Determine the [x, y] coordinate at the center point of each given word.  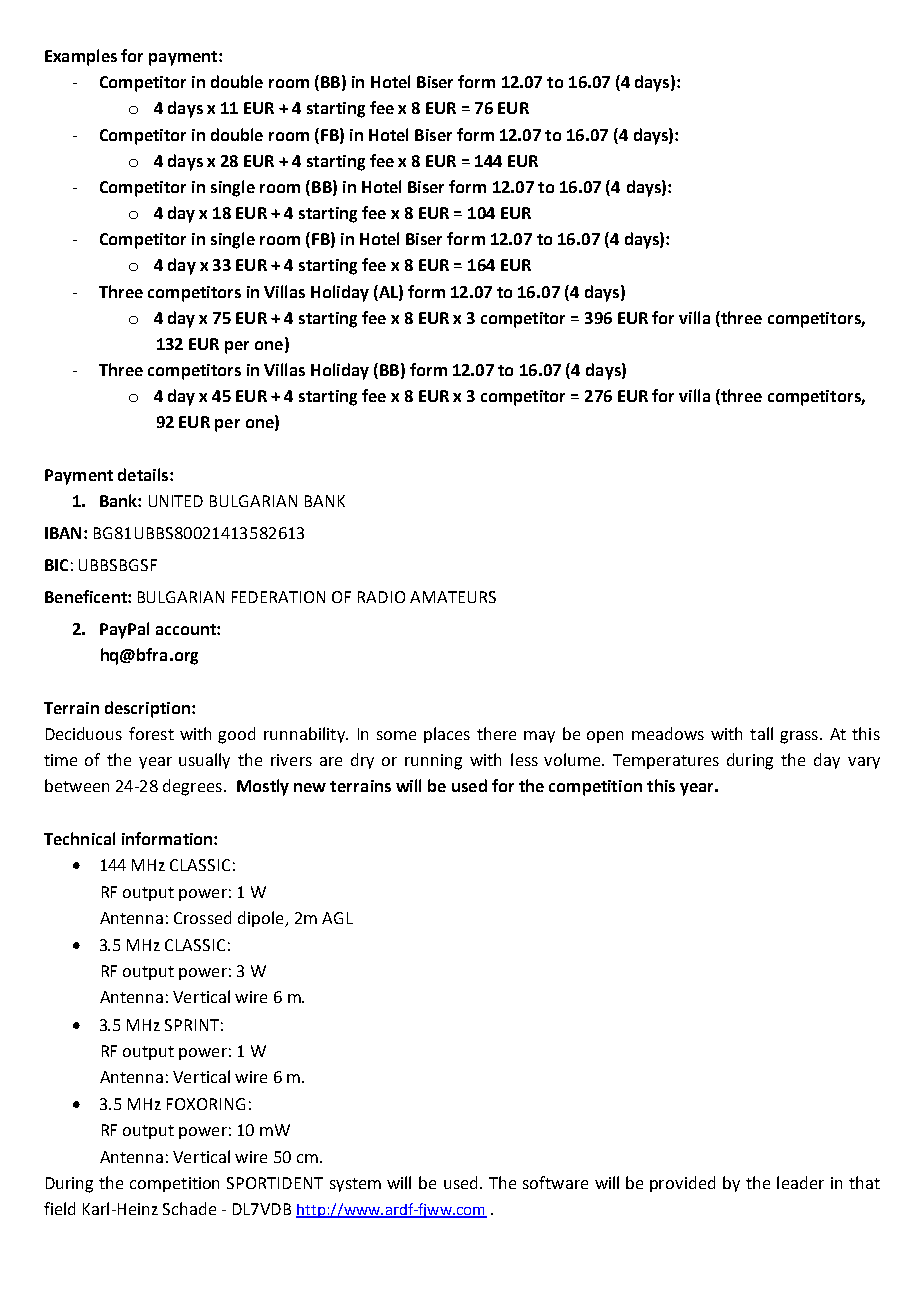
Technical [79, 838]
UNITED [176, 501]
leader [800, 1182]
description [147, 709]
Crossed [202, 917]
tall [761, 733]
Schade [189, 1208]
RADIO [381, 597]
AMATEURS [453, 597]
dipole [262, 919]
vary [864, 763]
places [447, 735]
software [555, 1182]
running [433, 762]
